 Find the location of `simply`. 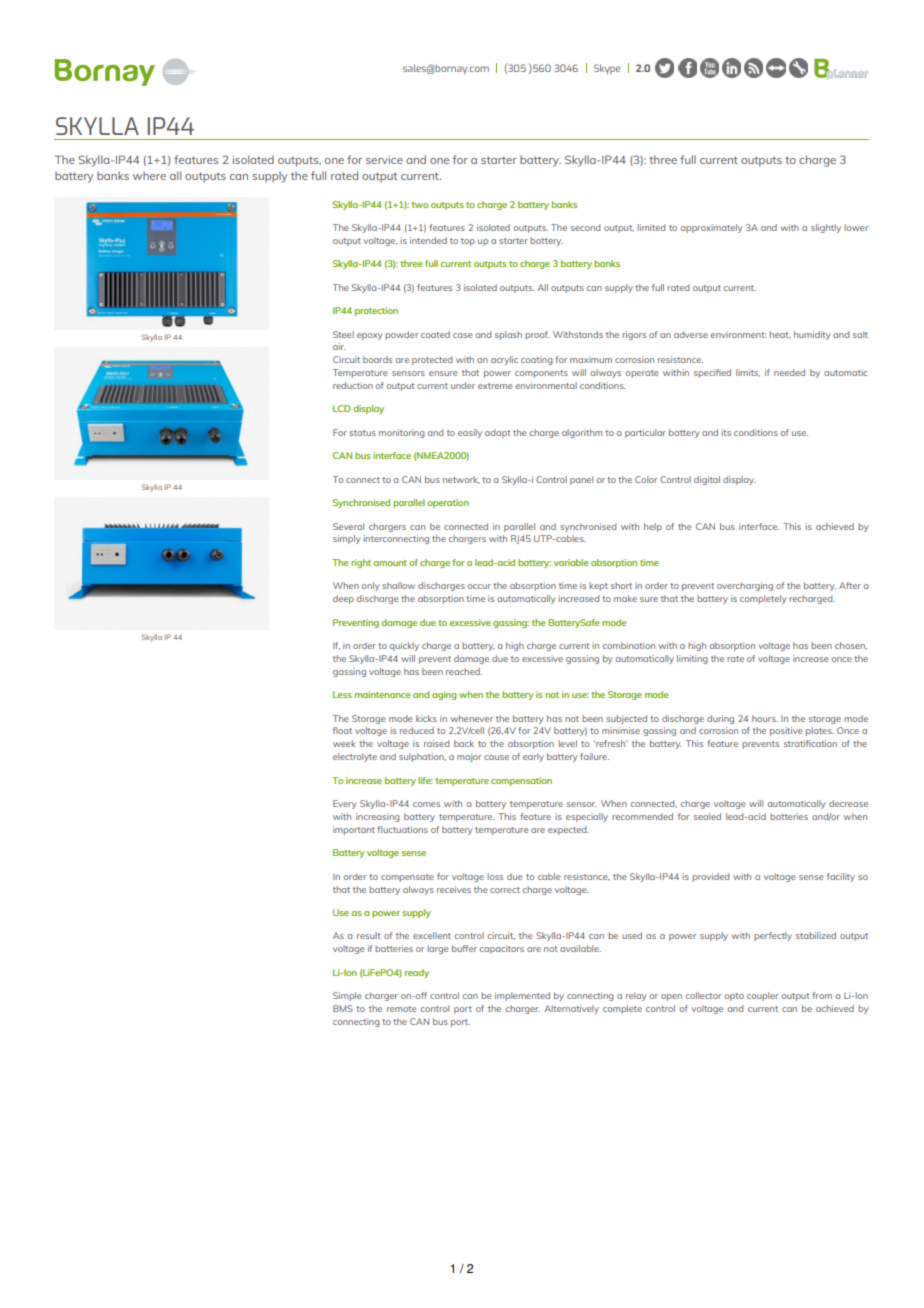

simply is located at coordinates (347, 539).
